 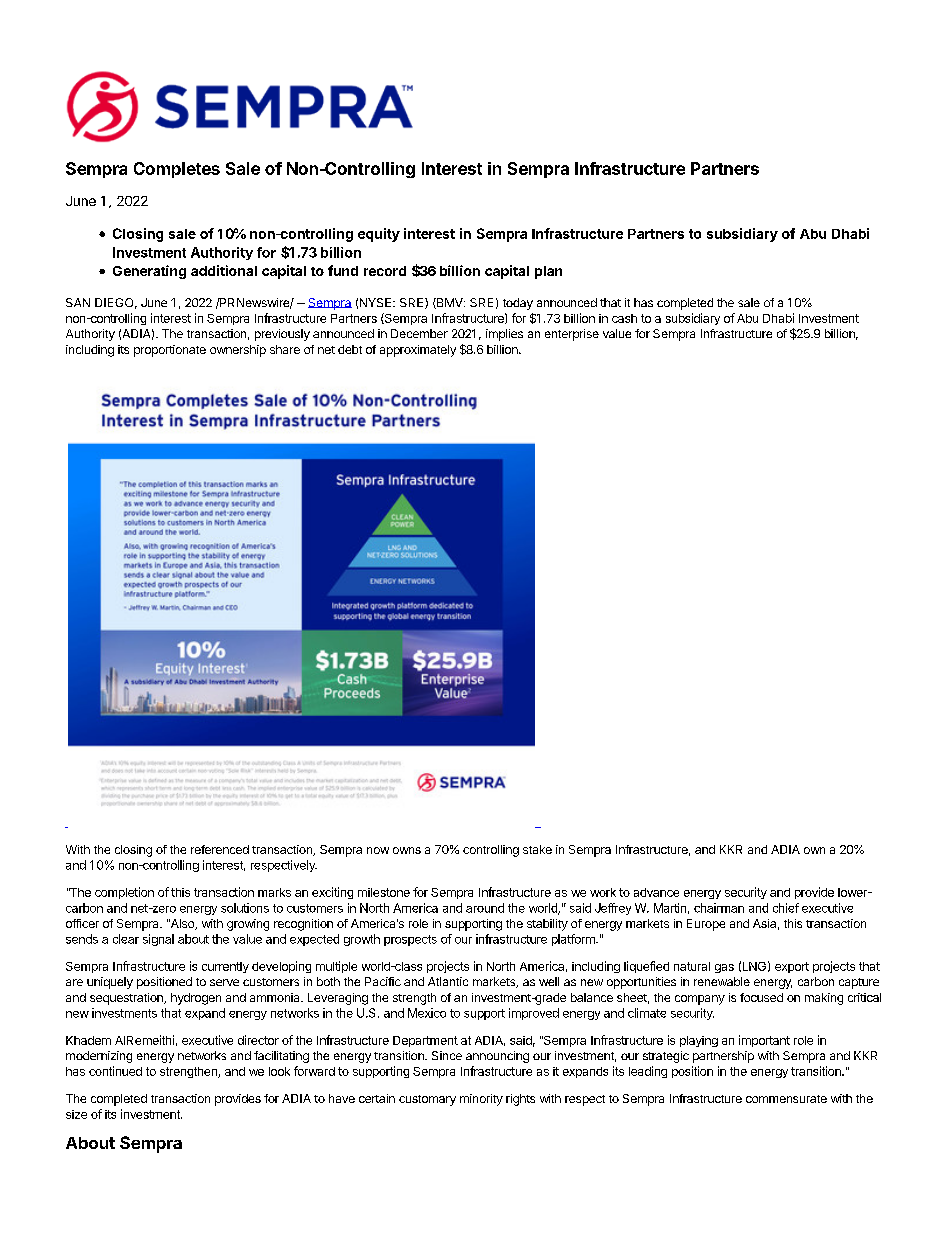 I want to click on referenced, so click(x=220, y=849).
